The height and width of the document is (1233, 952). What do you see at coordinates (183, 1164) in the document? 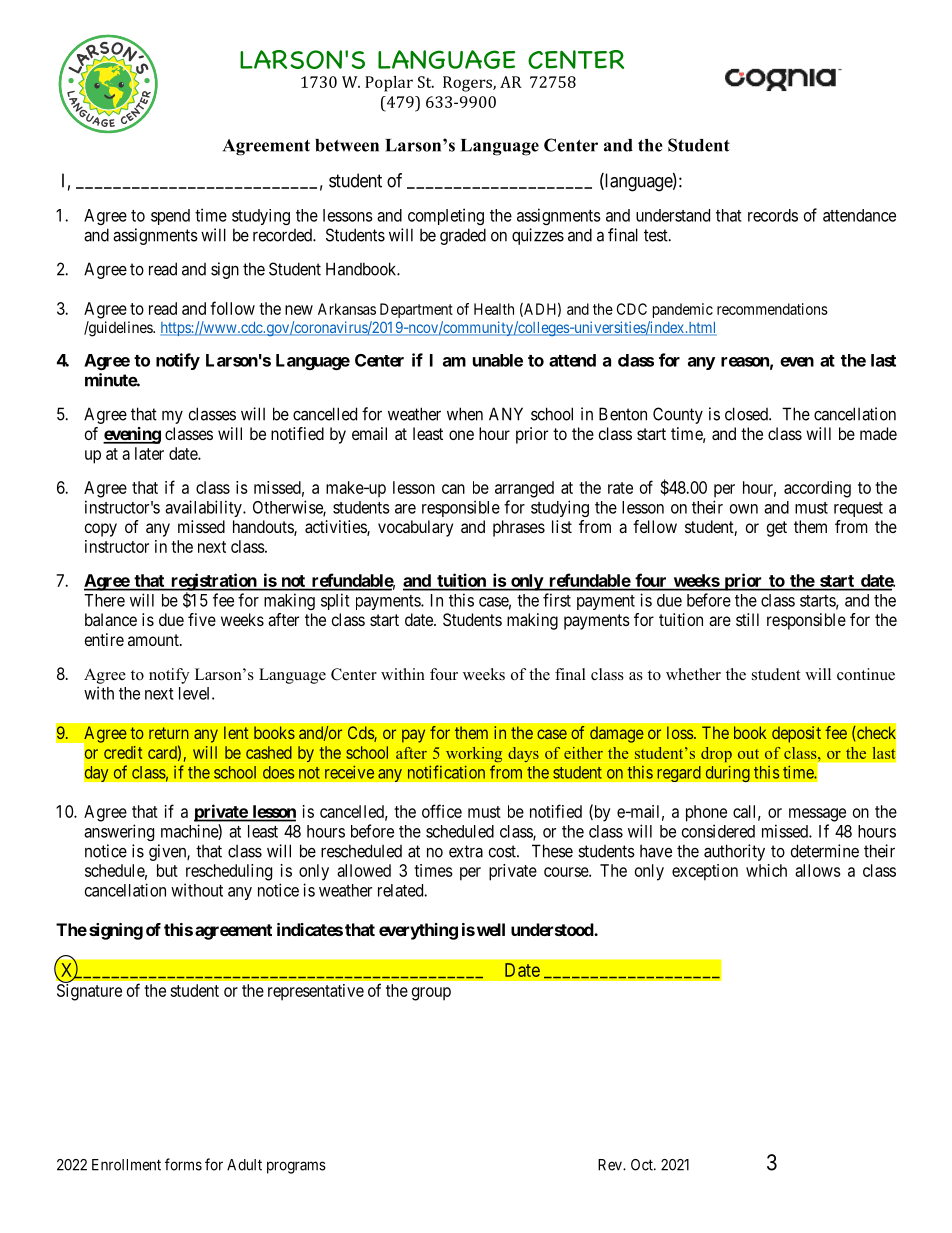
I see `forms` at bounding box center [183, 1164].
